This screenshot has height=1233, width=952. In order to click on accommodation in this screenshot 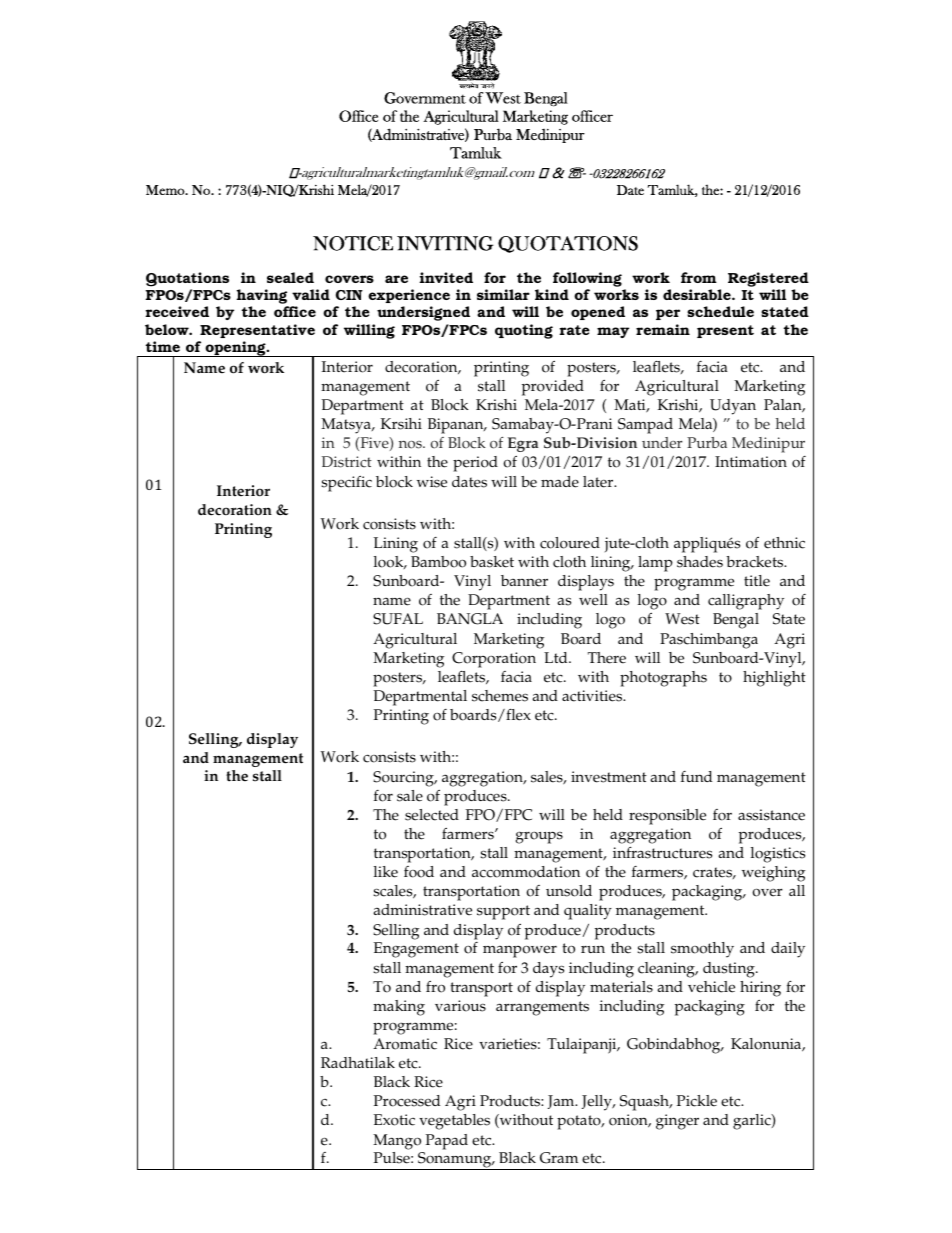, I will do `click(526, 872)`.
